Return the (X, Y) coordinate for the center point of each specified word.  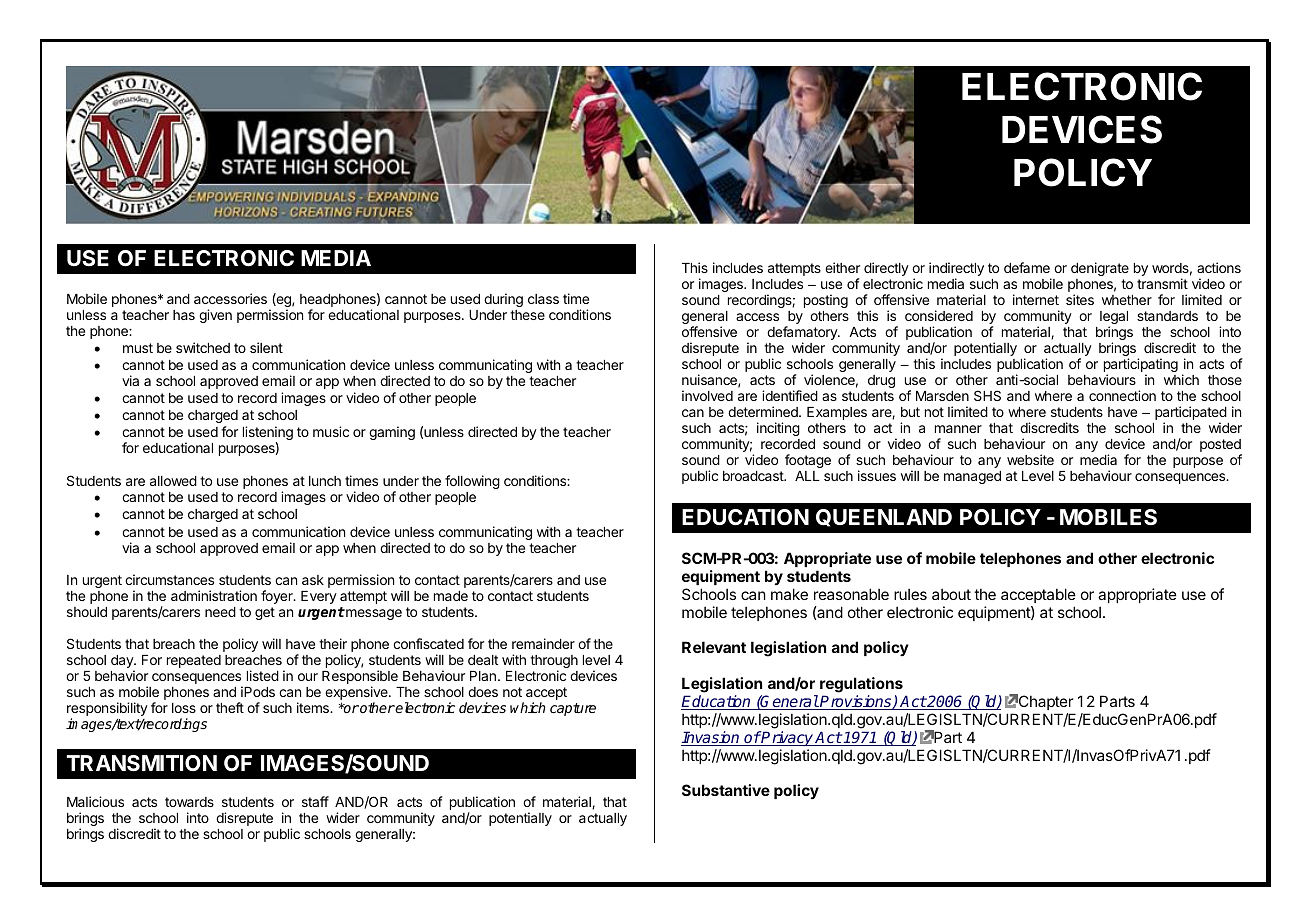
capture (573, 709)
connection (1122, 395)
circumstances (169, 579)
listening (268, 434)
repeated (194, 661)
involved (707, 395)
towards (189, 802)
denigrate (1100, 269)
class (543, 299)
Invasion (711, 738)
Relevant (714, 647)
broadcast (754, 476)
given (215, 316)
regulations (861, 685)
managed (972, 477)
